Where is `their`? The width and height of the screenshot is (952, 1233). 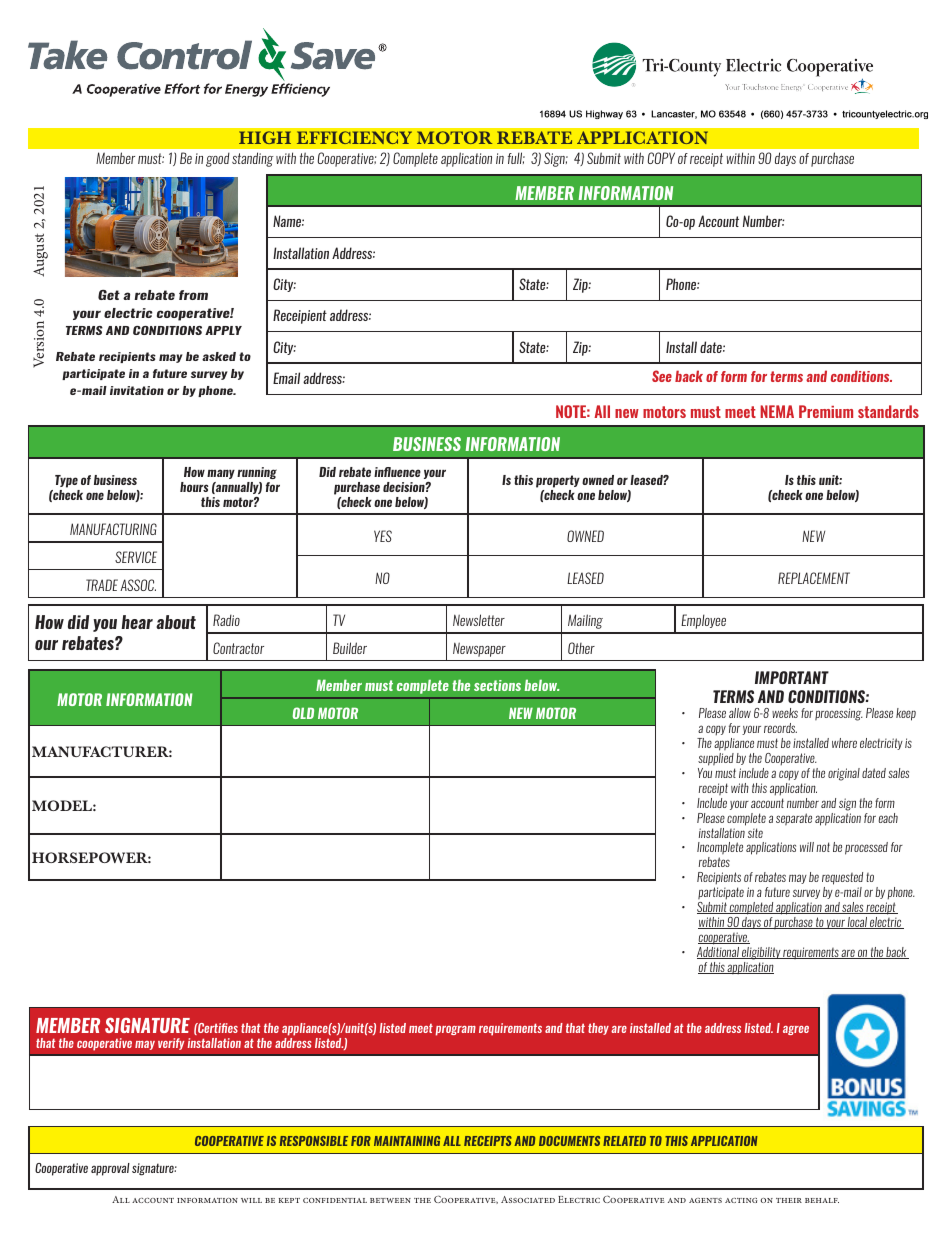
their is located at coordinates (789, 1200).
